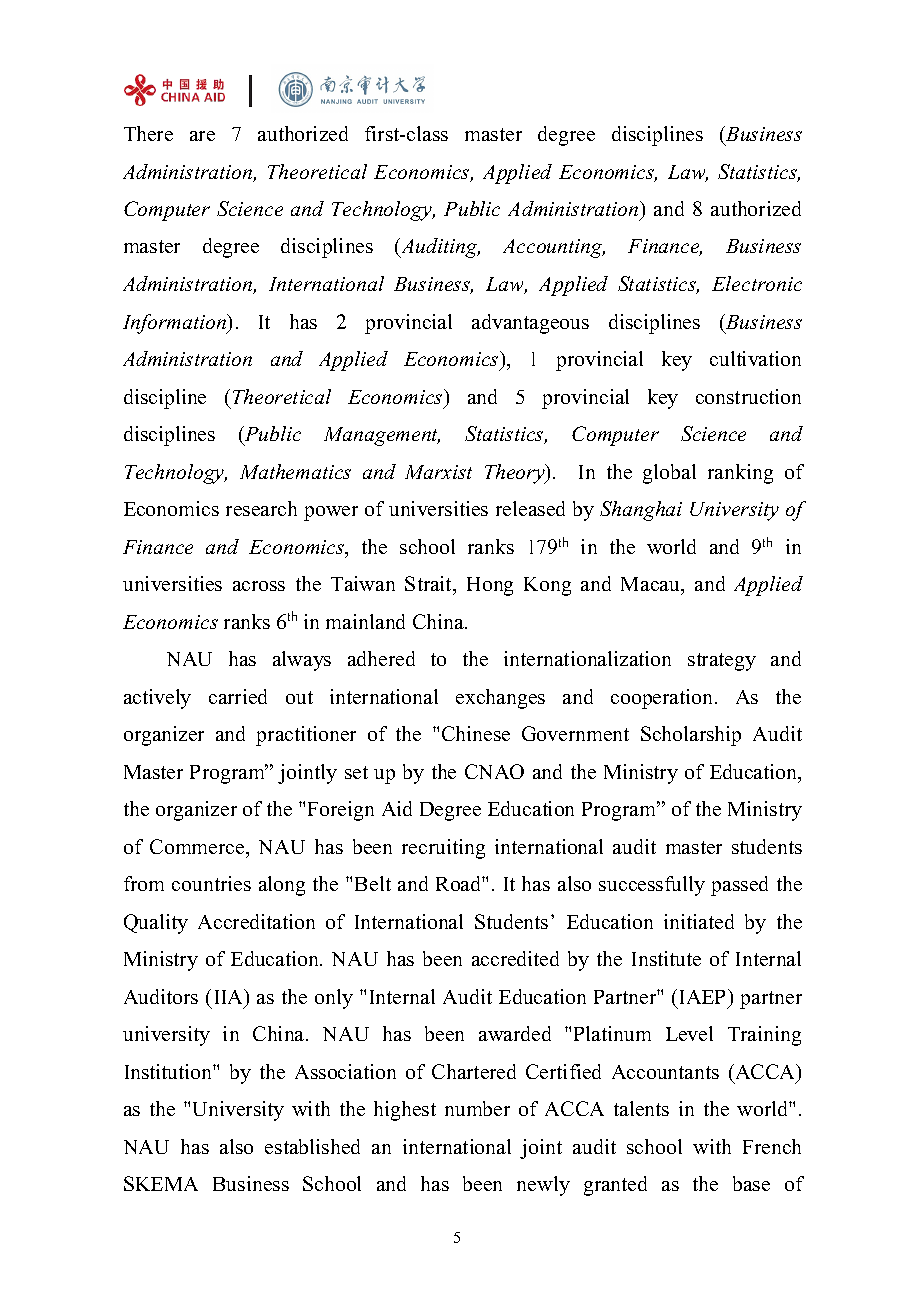 The image size is (924, 1308). Describe the element at coordinates (554, 248) in the screenshot. I see `Accounting` at that location.
